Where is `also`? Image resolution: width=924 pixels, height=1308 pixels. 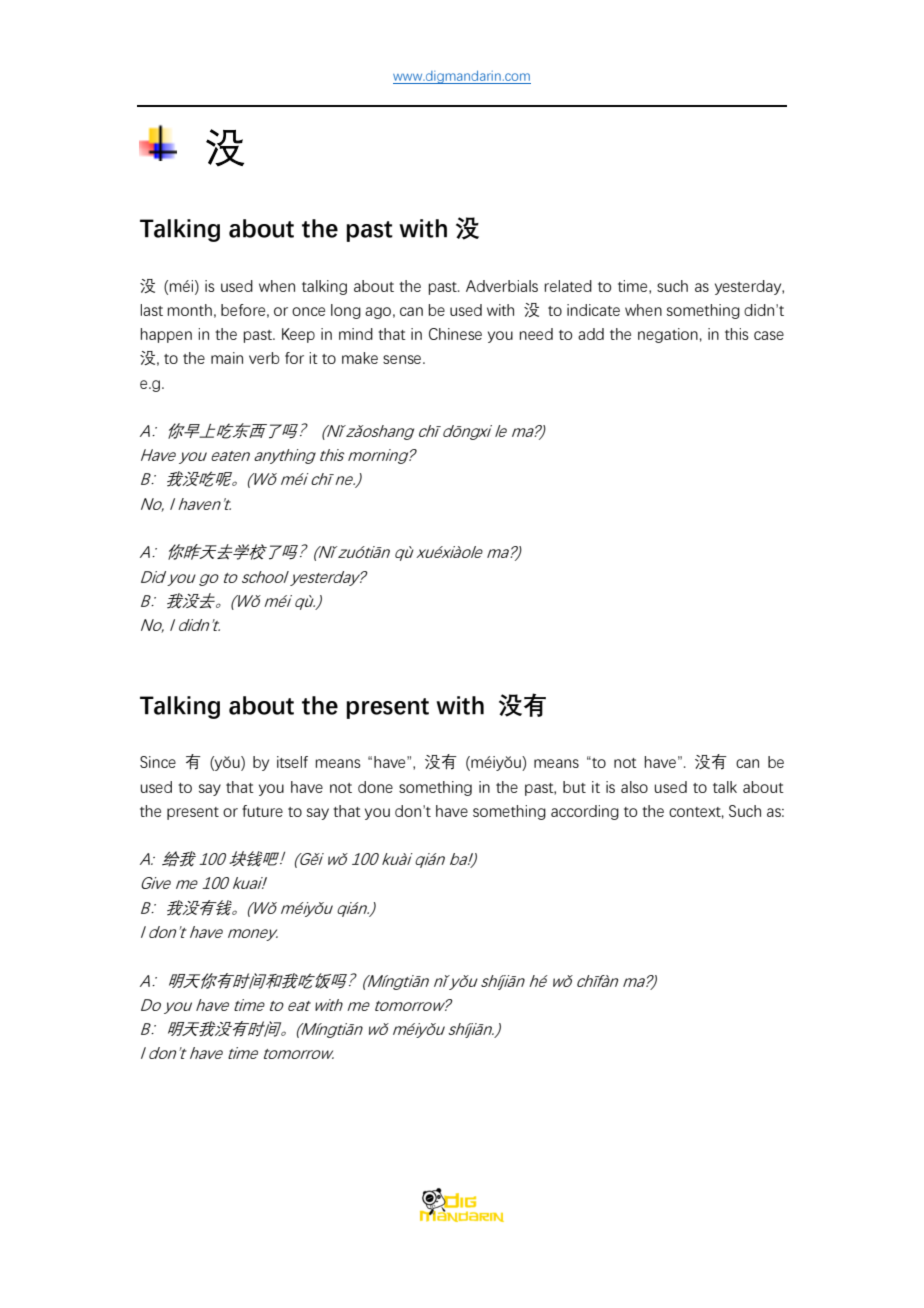 also is located at coordinates (634, 787).
